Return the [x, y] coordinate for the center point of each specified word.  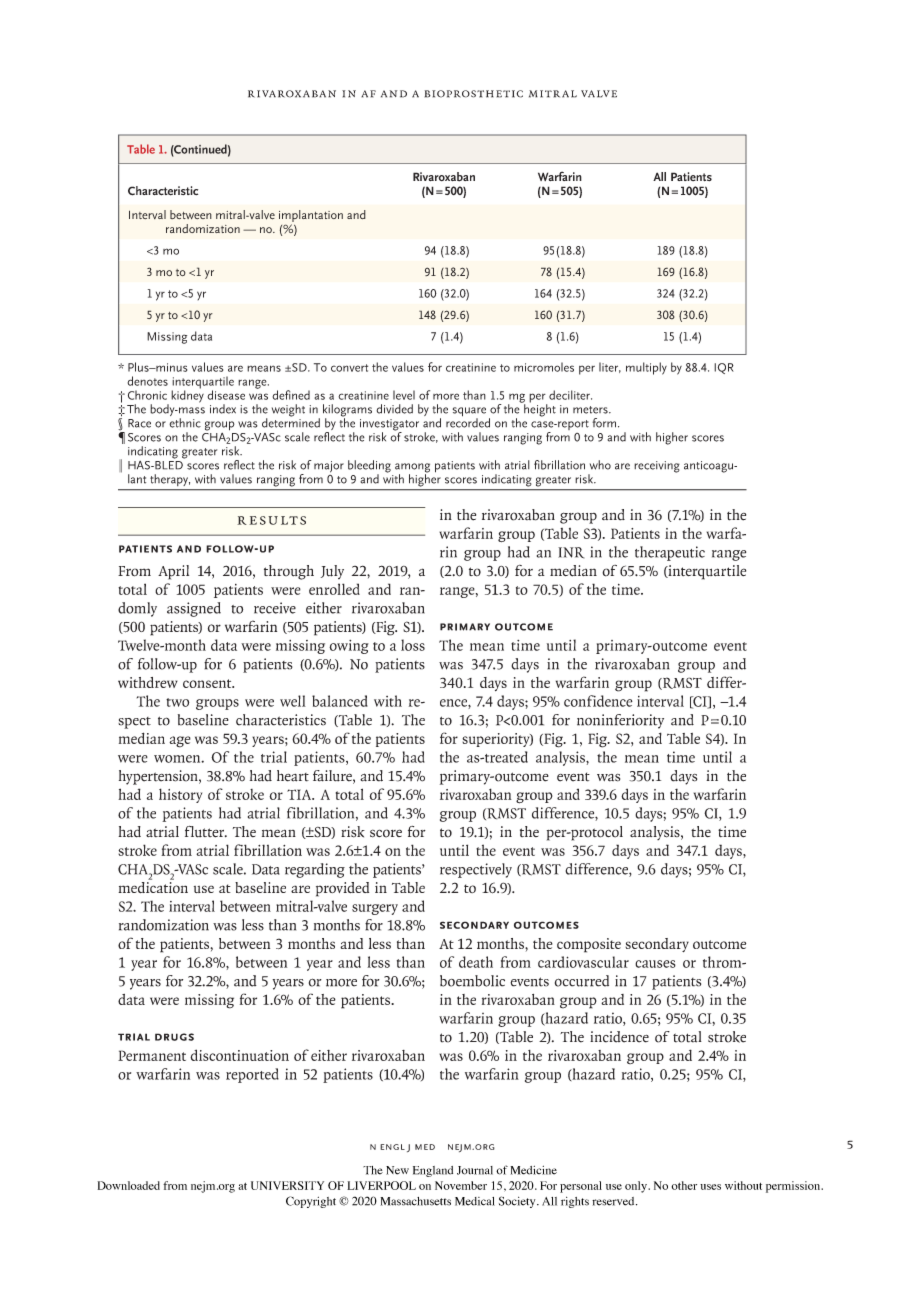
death [476, 962]
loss [413, 645]
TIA [300, 794]
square [469, 413]
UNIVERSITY [287, 1185]
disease [226, 395]
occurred [582, 981]
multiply [646, 368]
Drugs [174, 1037]
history [180, 795]
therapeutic [670, 553]
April [173, 572]
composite [589, 945]
